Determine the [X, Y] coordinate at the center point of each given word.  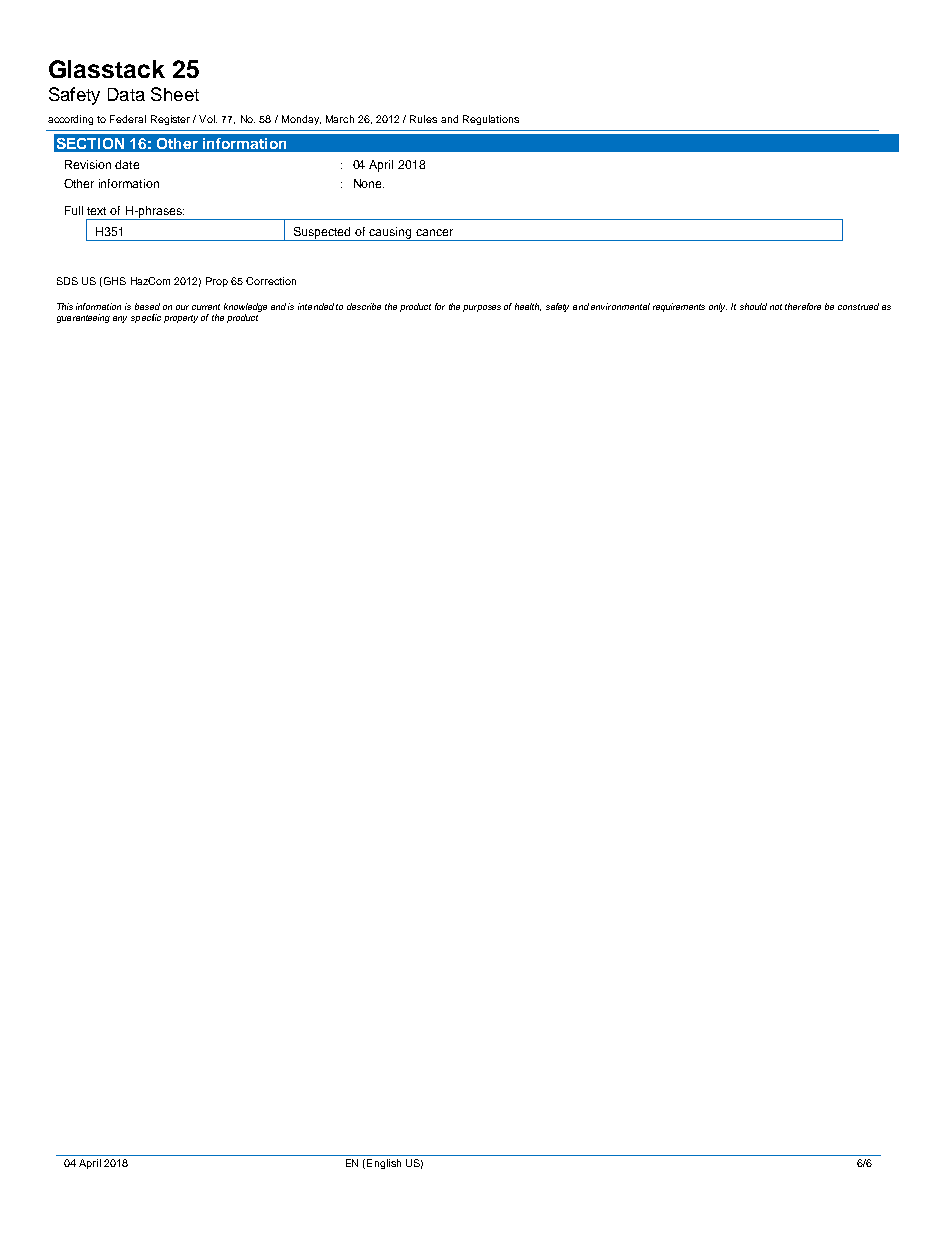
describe [364, 306]
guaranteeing [83, 318]
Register [170, 120]
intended [316, 306]
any [120, 319]
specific [146, 318]
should [753, 306]
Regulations [491, 120]
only [718, 307]
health [528, 307]
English [384, 1164]
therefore [803, 306]
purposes [482, 308]
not [776, 307]
